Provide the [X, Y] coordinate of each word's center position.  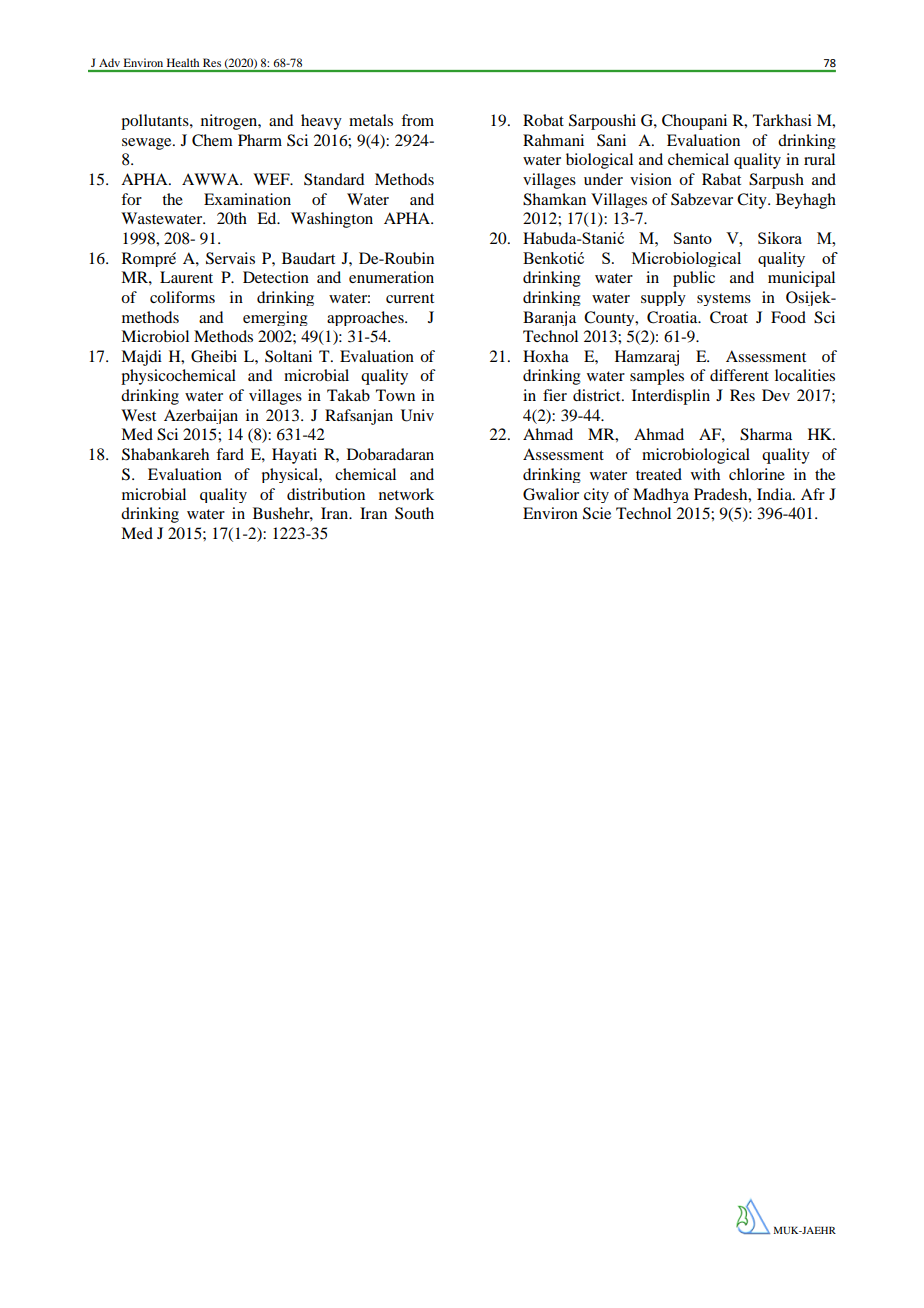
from [417, 120]
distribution [326, 494]
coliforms [182, 297]
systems [724, 299]
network [406, 494]
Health [183, 62]
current [410, 298]
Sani [611, 140]
